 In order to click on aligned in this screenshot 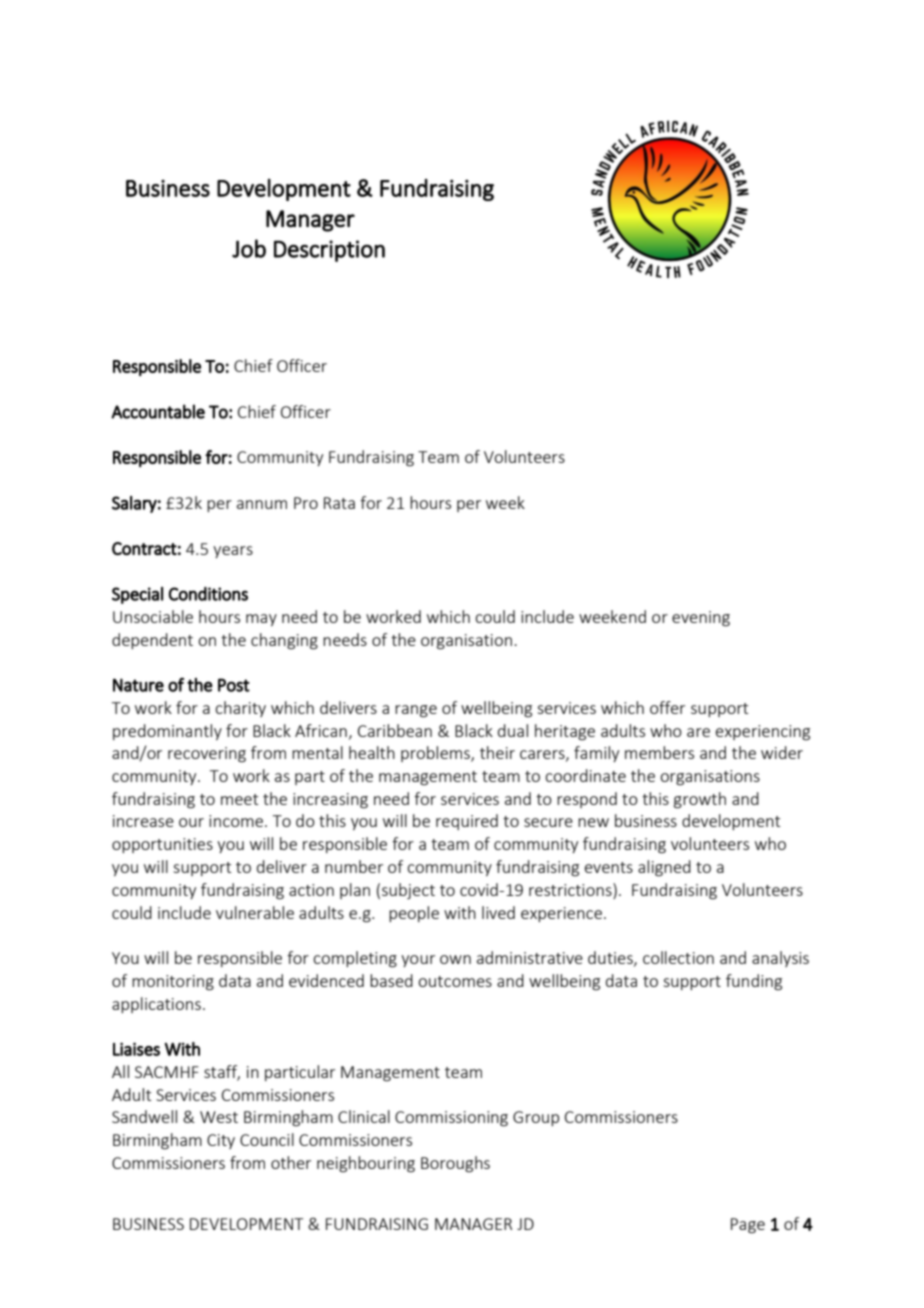, I will do `click(664, 868)`.
